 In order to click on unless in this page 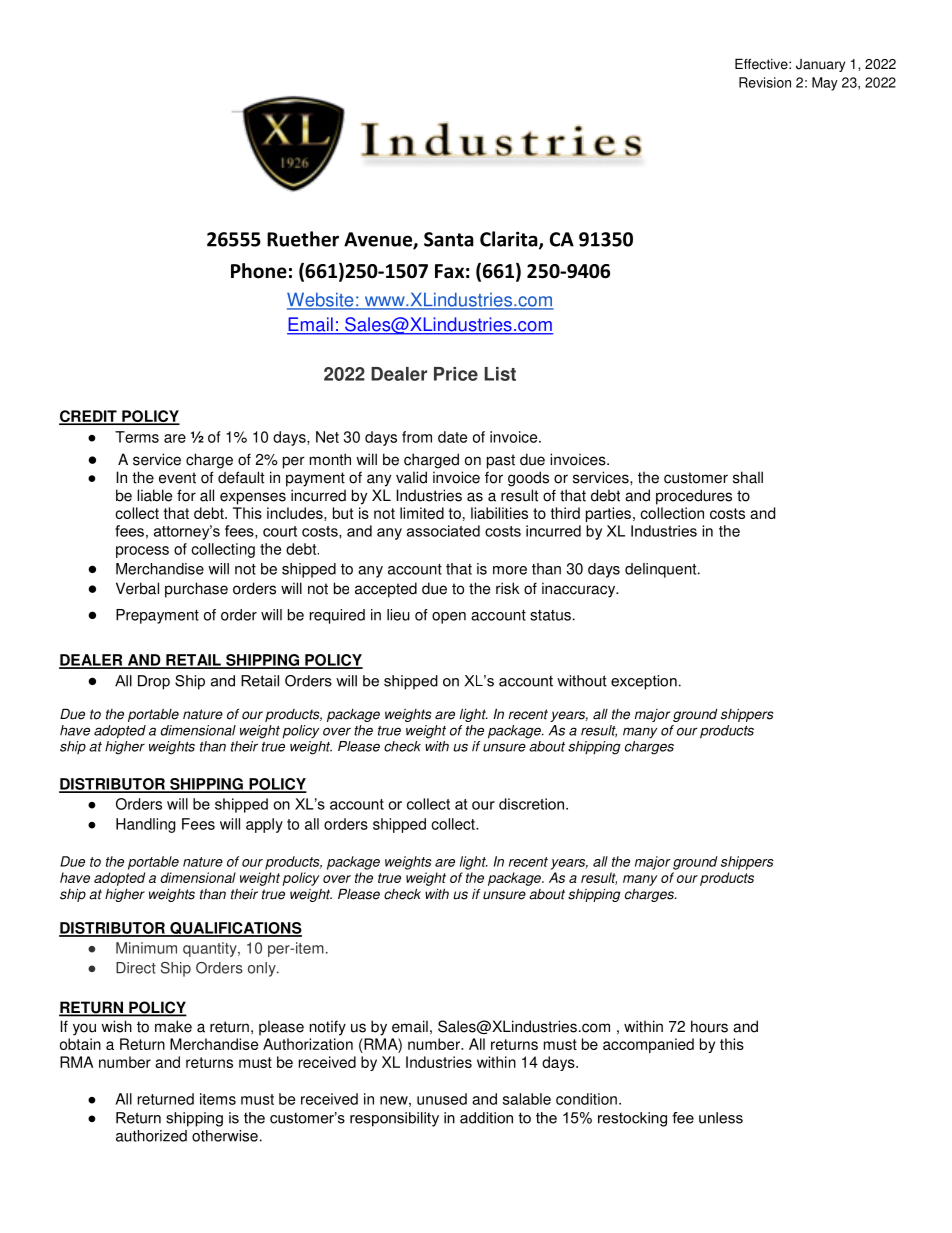, I will do `click(721, 1118)`.
